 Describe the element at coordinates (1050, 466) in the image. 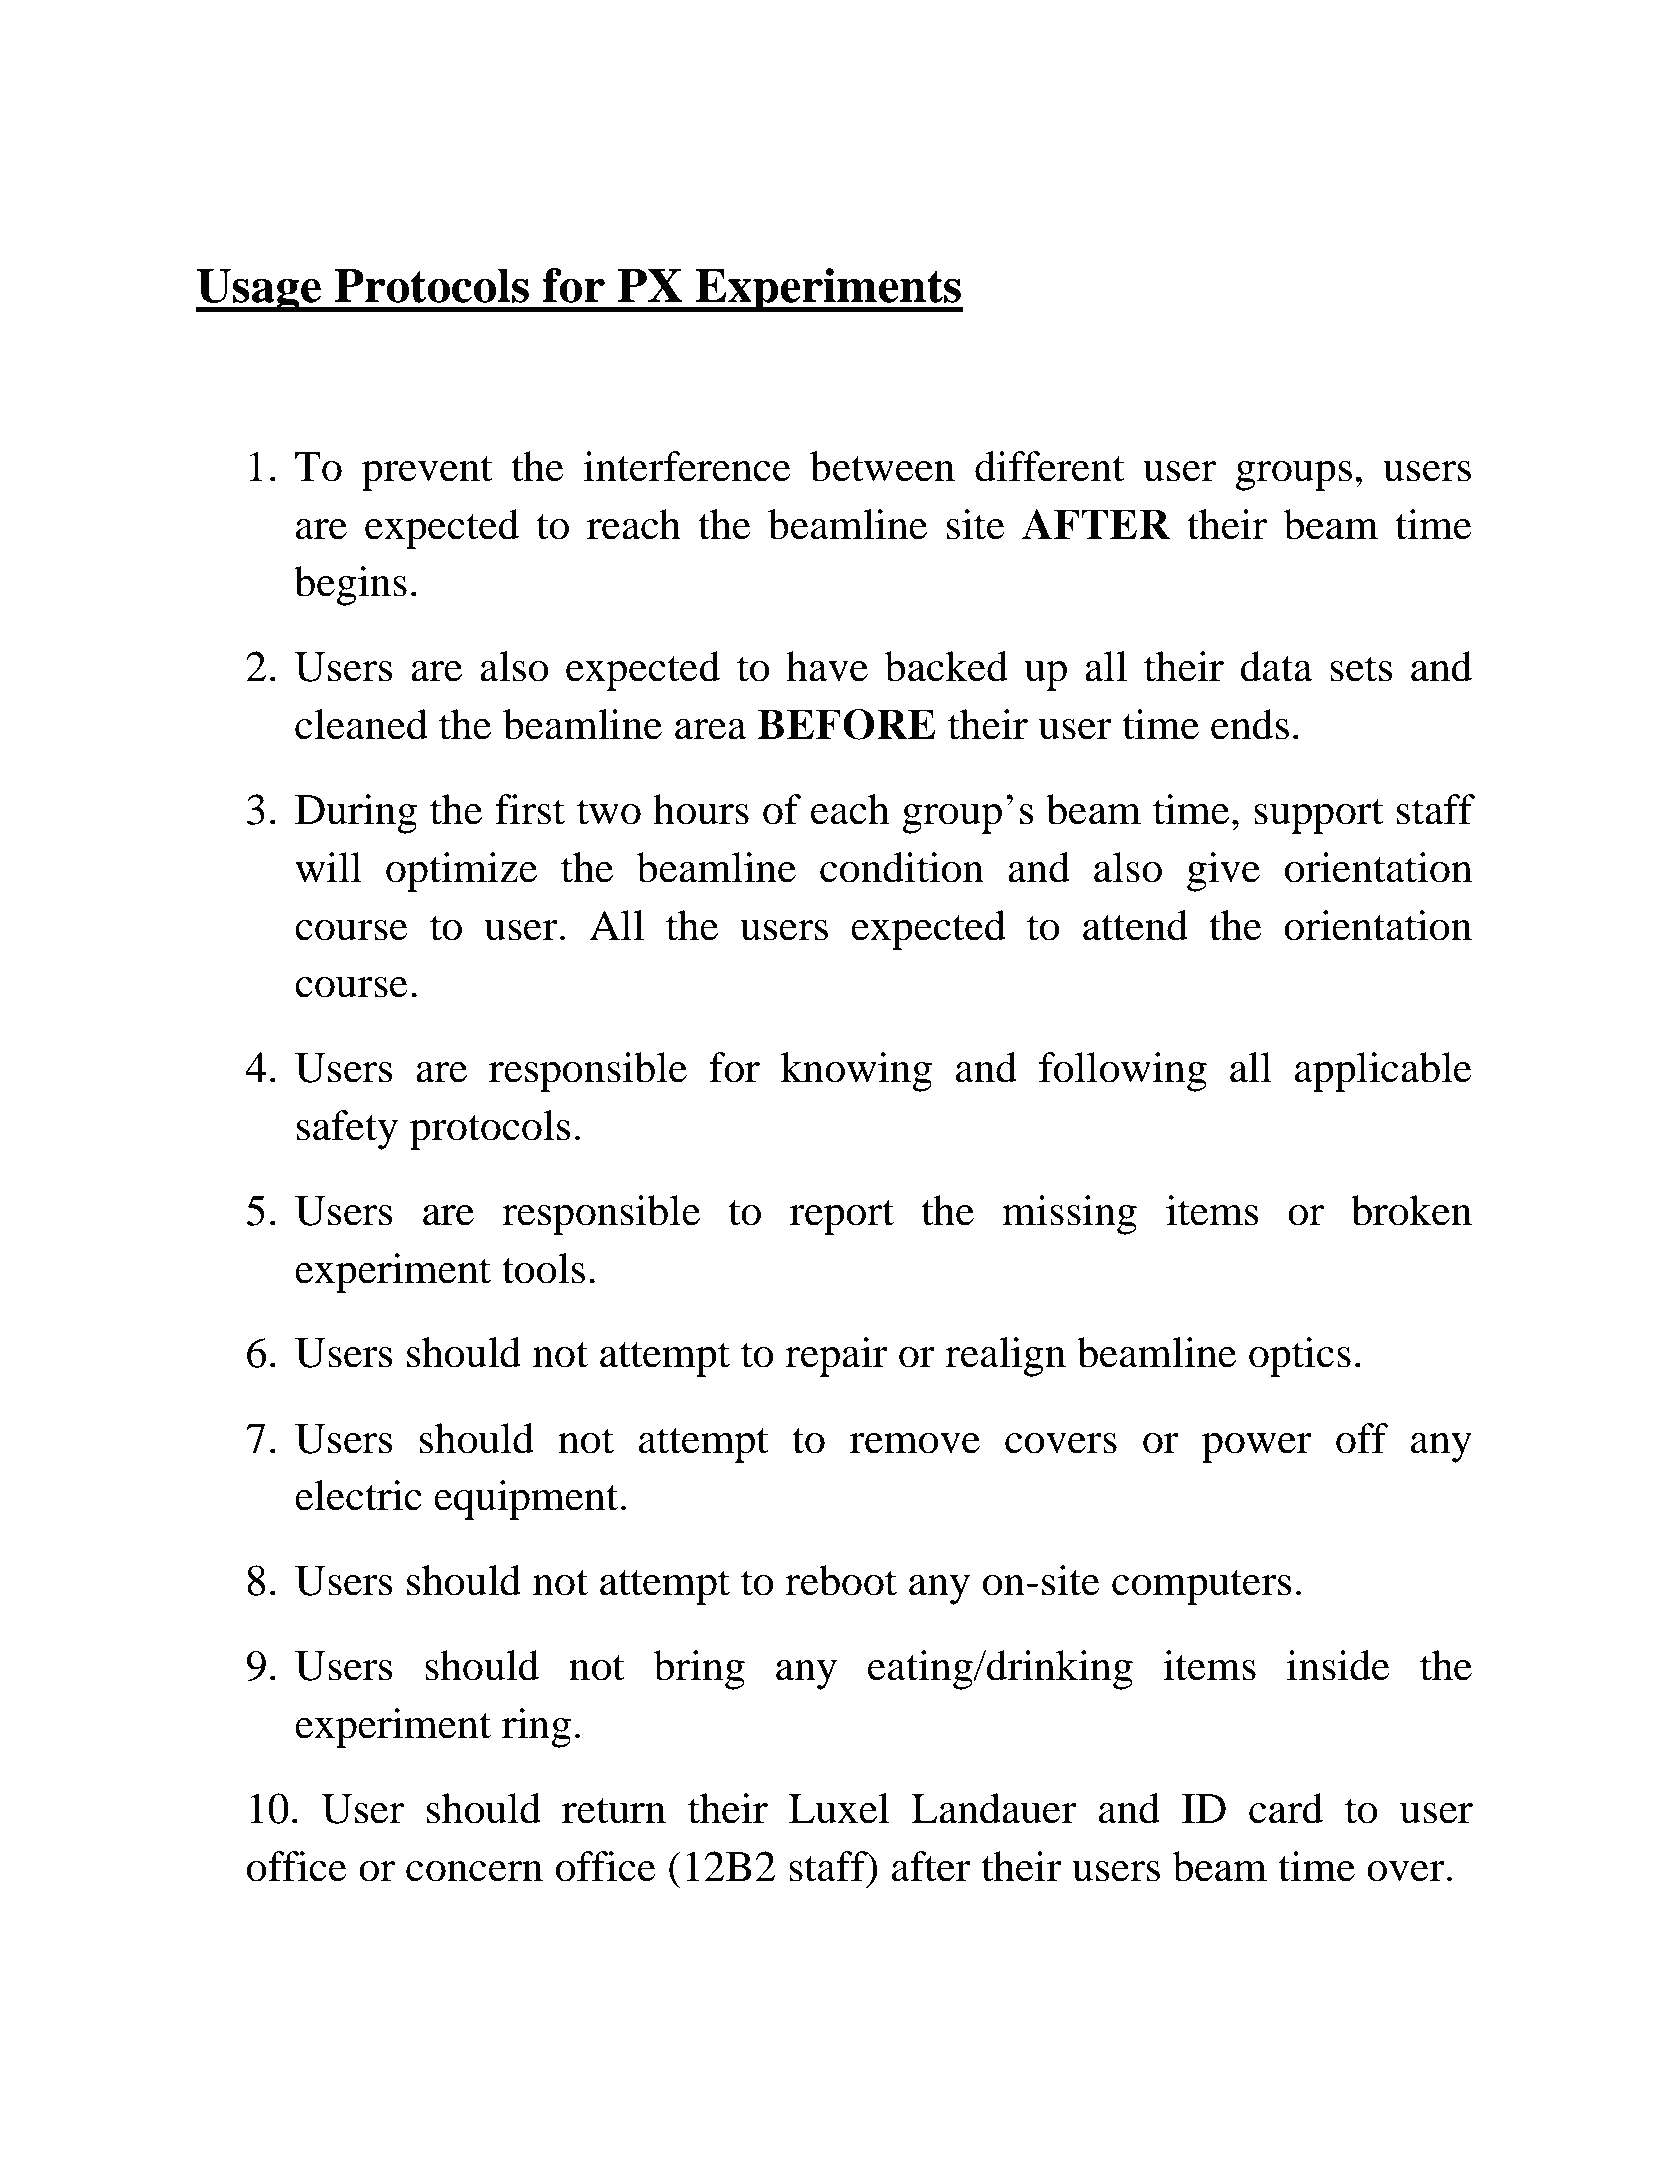

I see `different` at that location.
